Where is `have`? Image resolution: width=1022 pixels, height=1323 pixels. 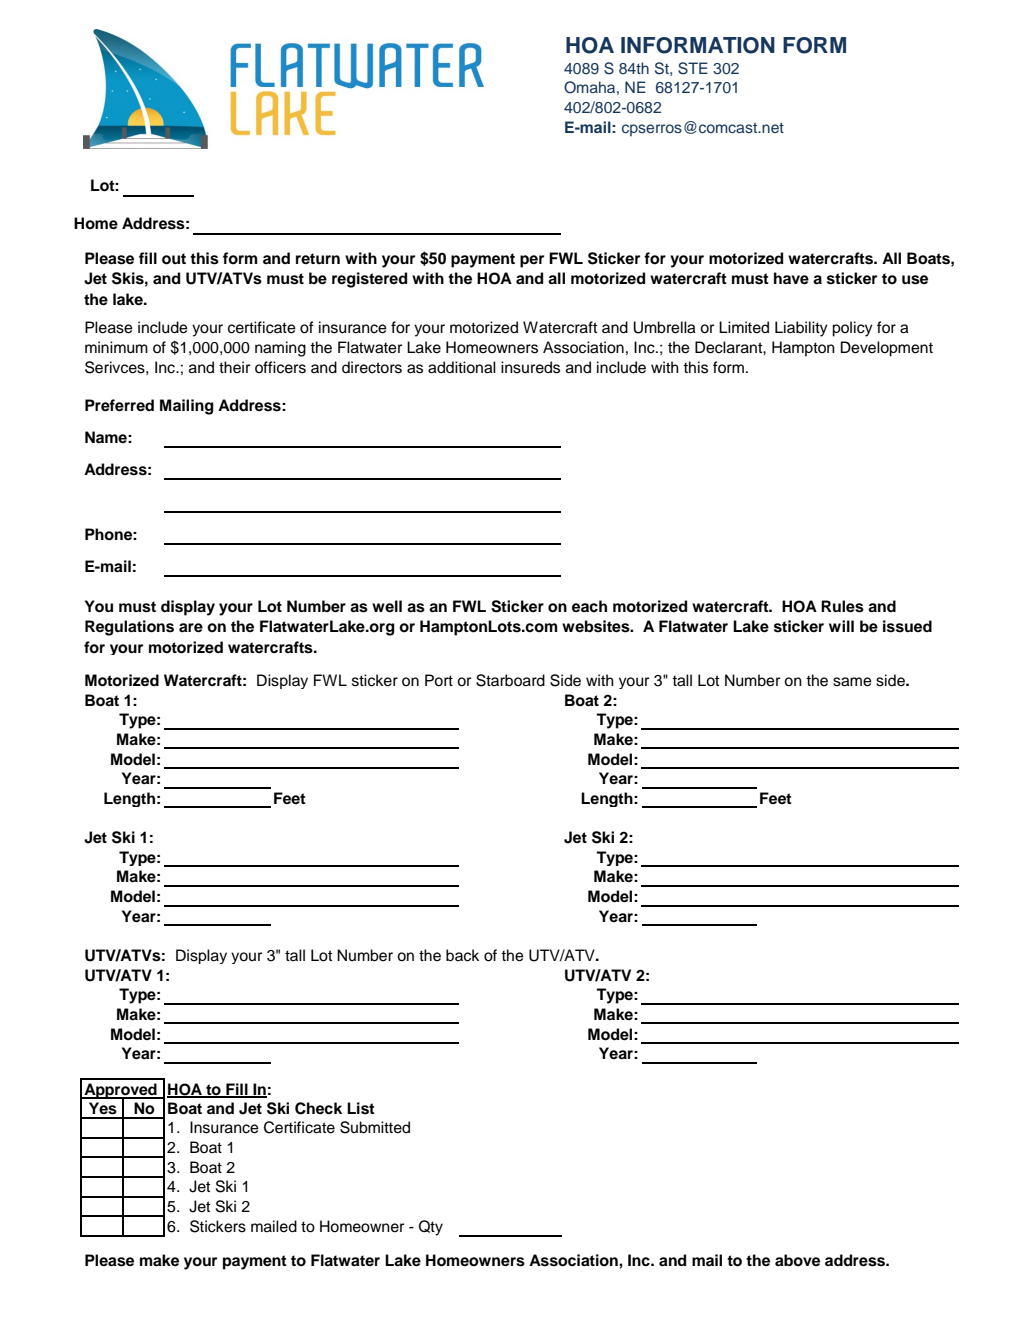
have is located at coordinates (791, 278).
